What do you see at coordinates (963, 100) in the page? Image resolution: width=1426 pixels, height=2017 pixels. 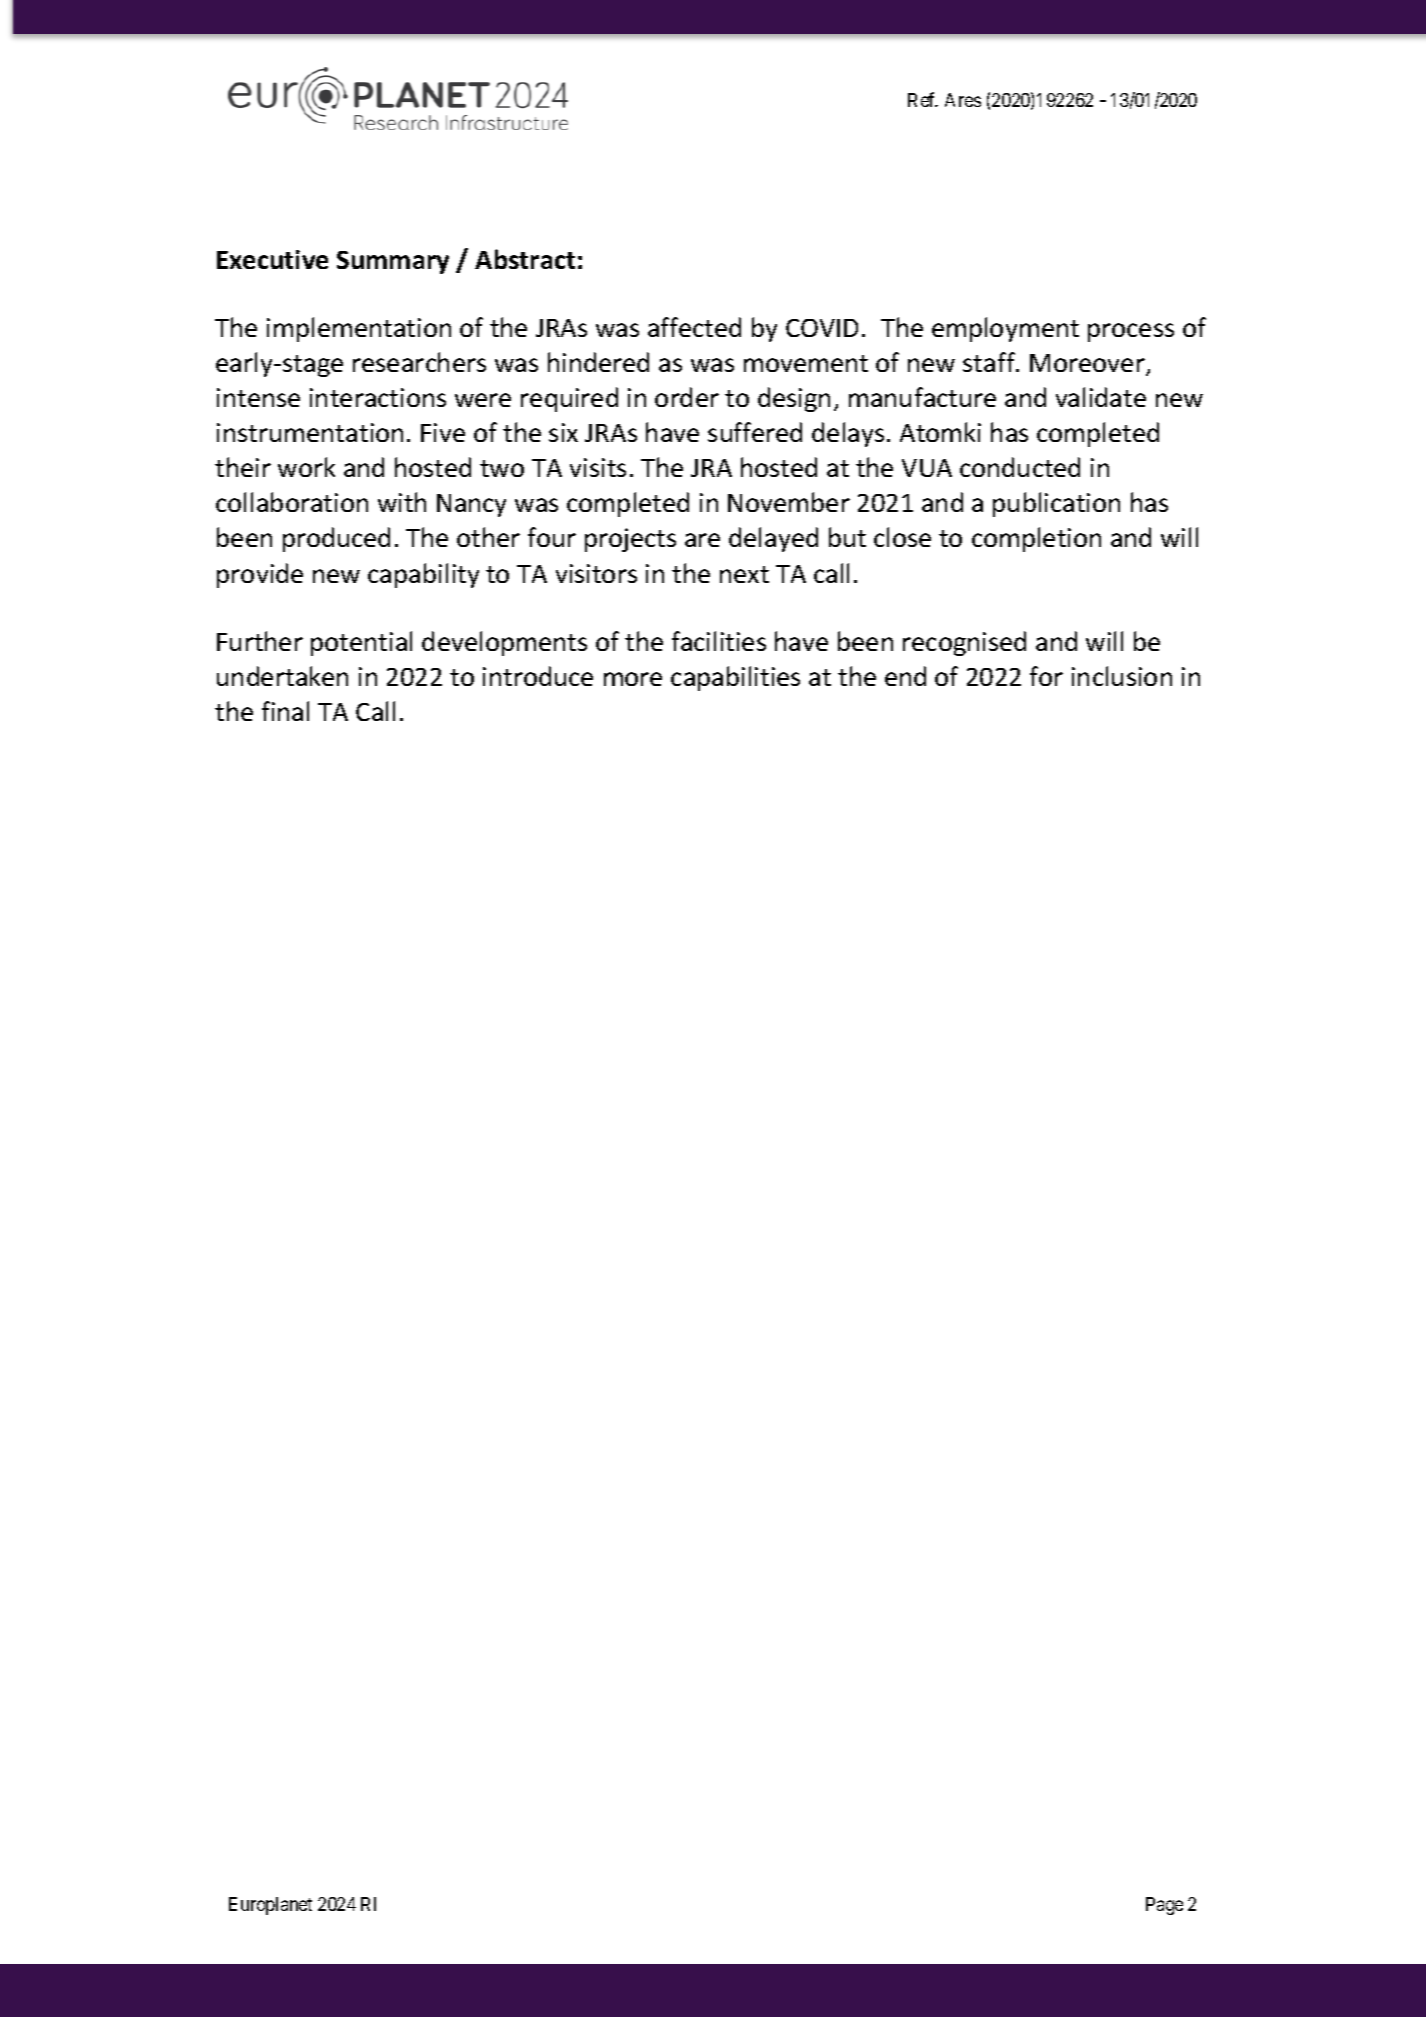 I see `Ares` at bounding box center [963, 100].
